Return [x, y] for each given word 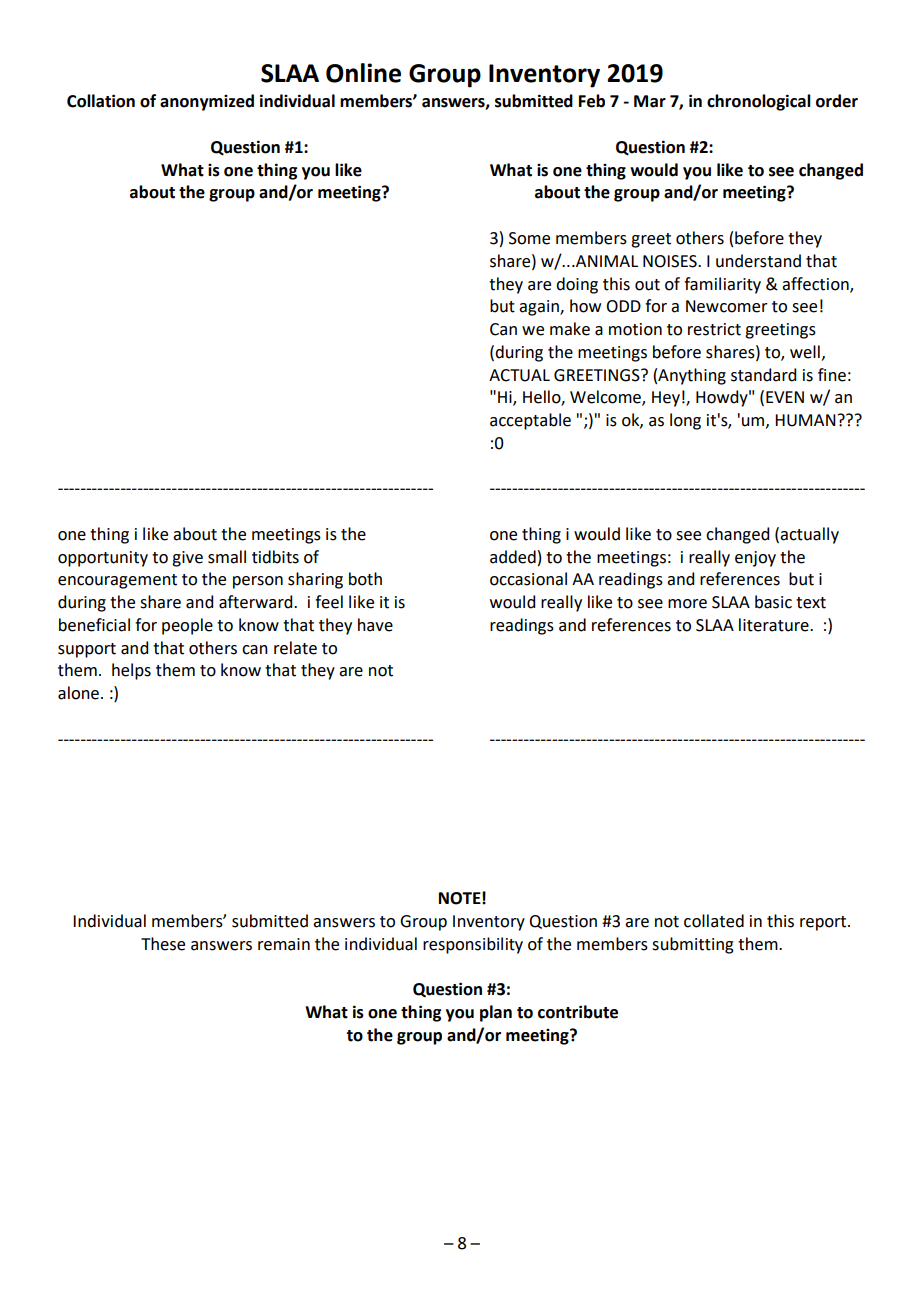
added [513, 557]
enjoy [755, 559]
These [163, 944]
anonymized [207, 102]
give [187, 559]
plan [496, 1013]
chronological [759, 102]
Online [363, 73]
